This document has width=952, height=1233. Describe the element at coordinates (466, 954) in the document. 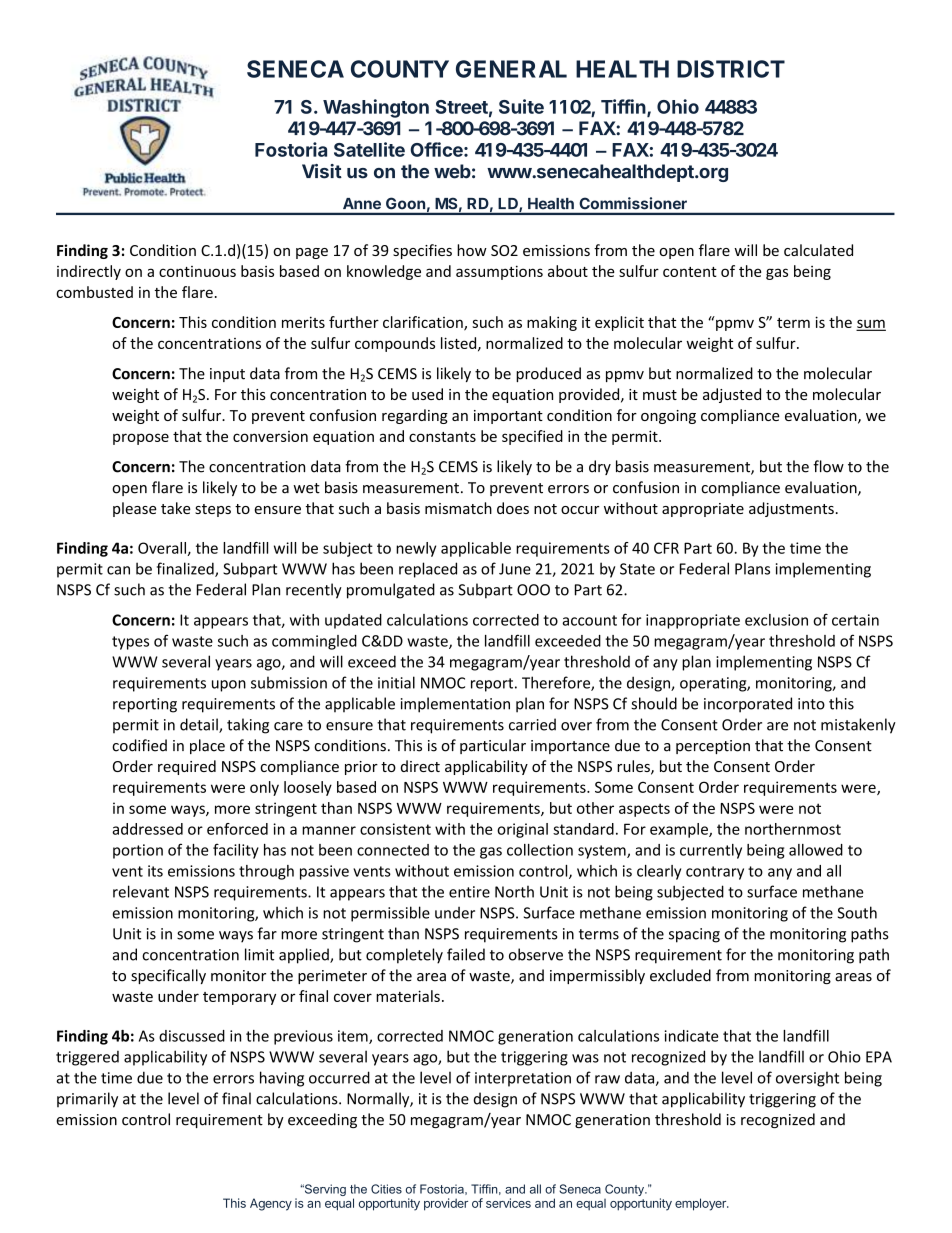

I see `failed` at that location.
